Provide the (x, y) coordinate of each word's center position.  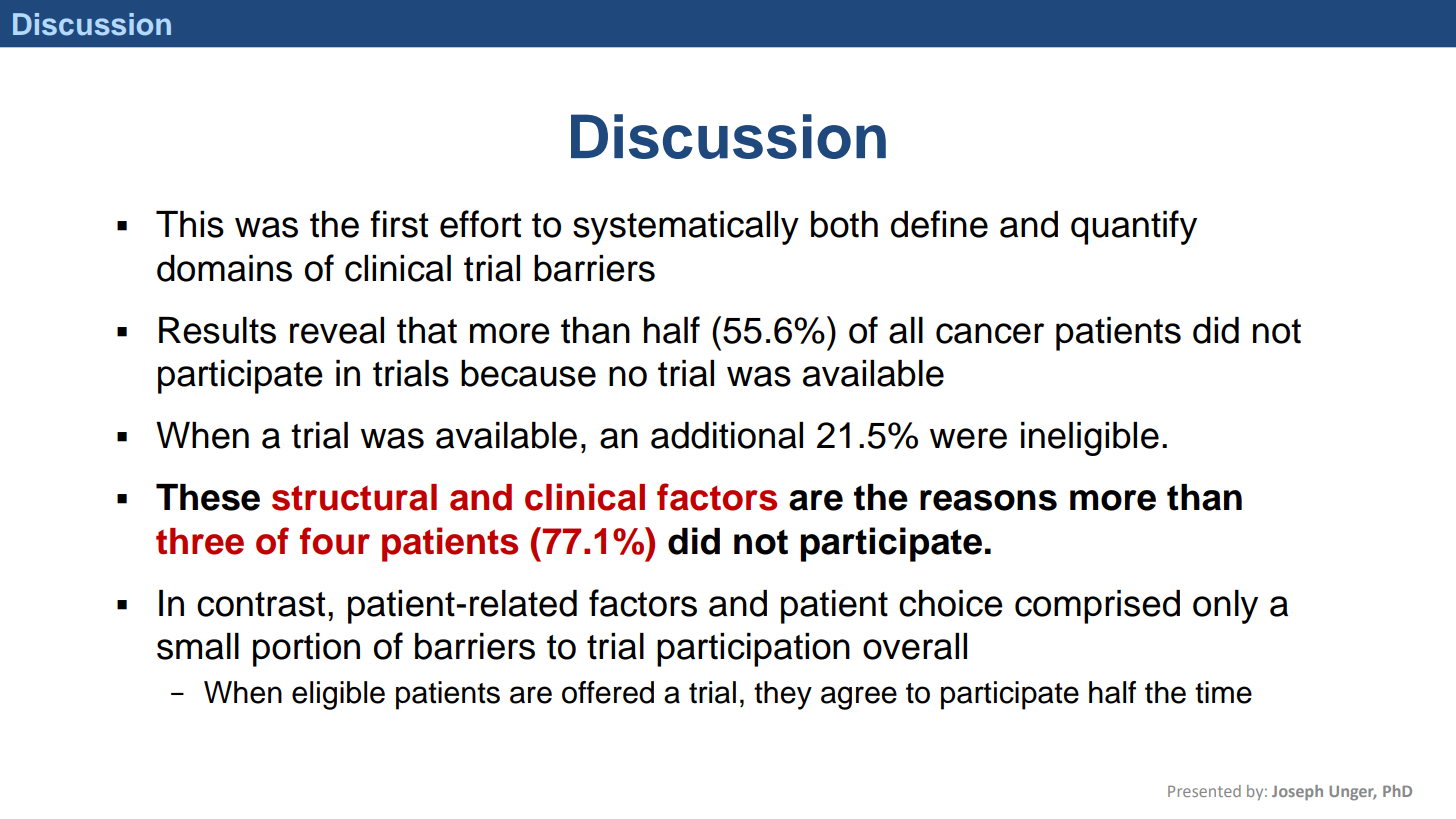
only (1225, 607)
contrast (261, 604)
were (968, 438)
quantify (1134, 227)
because (528, 373)
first (399, 224)
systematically (686, 228)
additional (727, 435)
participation (753, 650)
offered (608, 692)
